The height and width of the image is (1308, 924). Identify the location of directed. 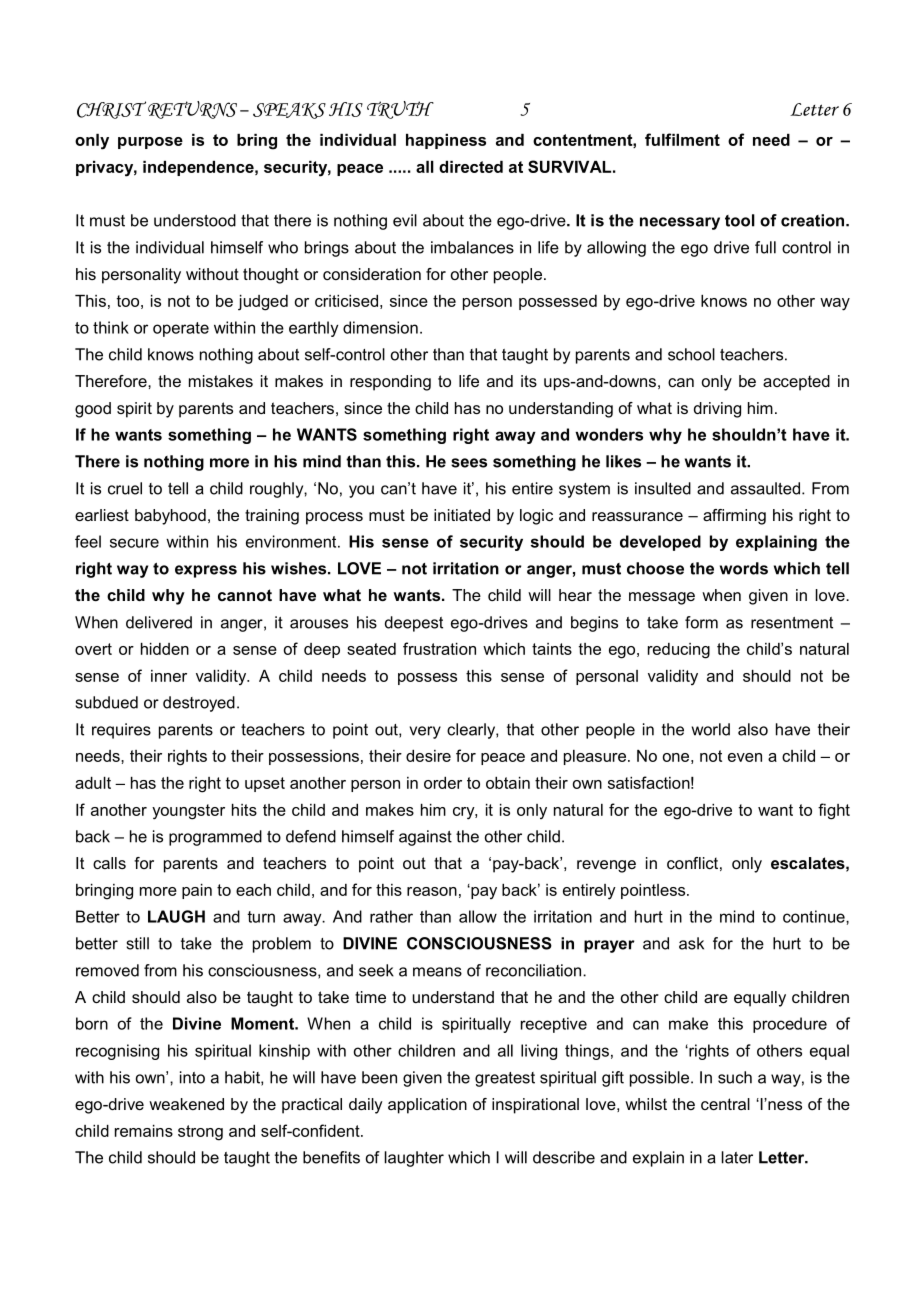
(471, 167).
